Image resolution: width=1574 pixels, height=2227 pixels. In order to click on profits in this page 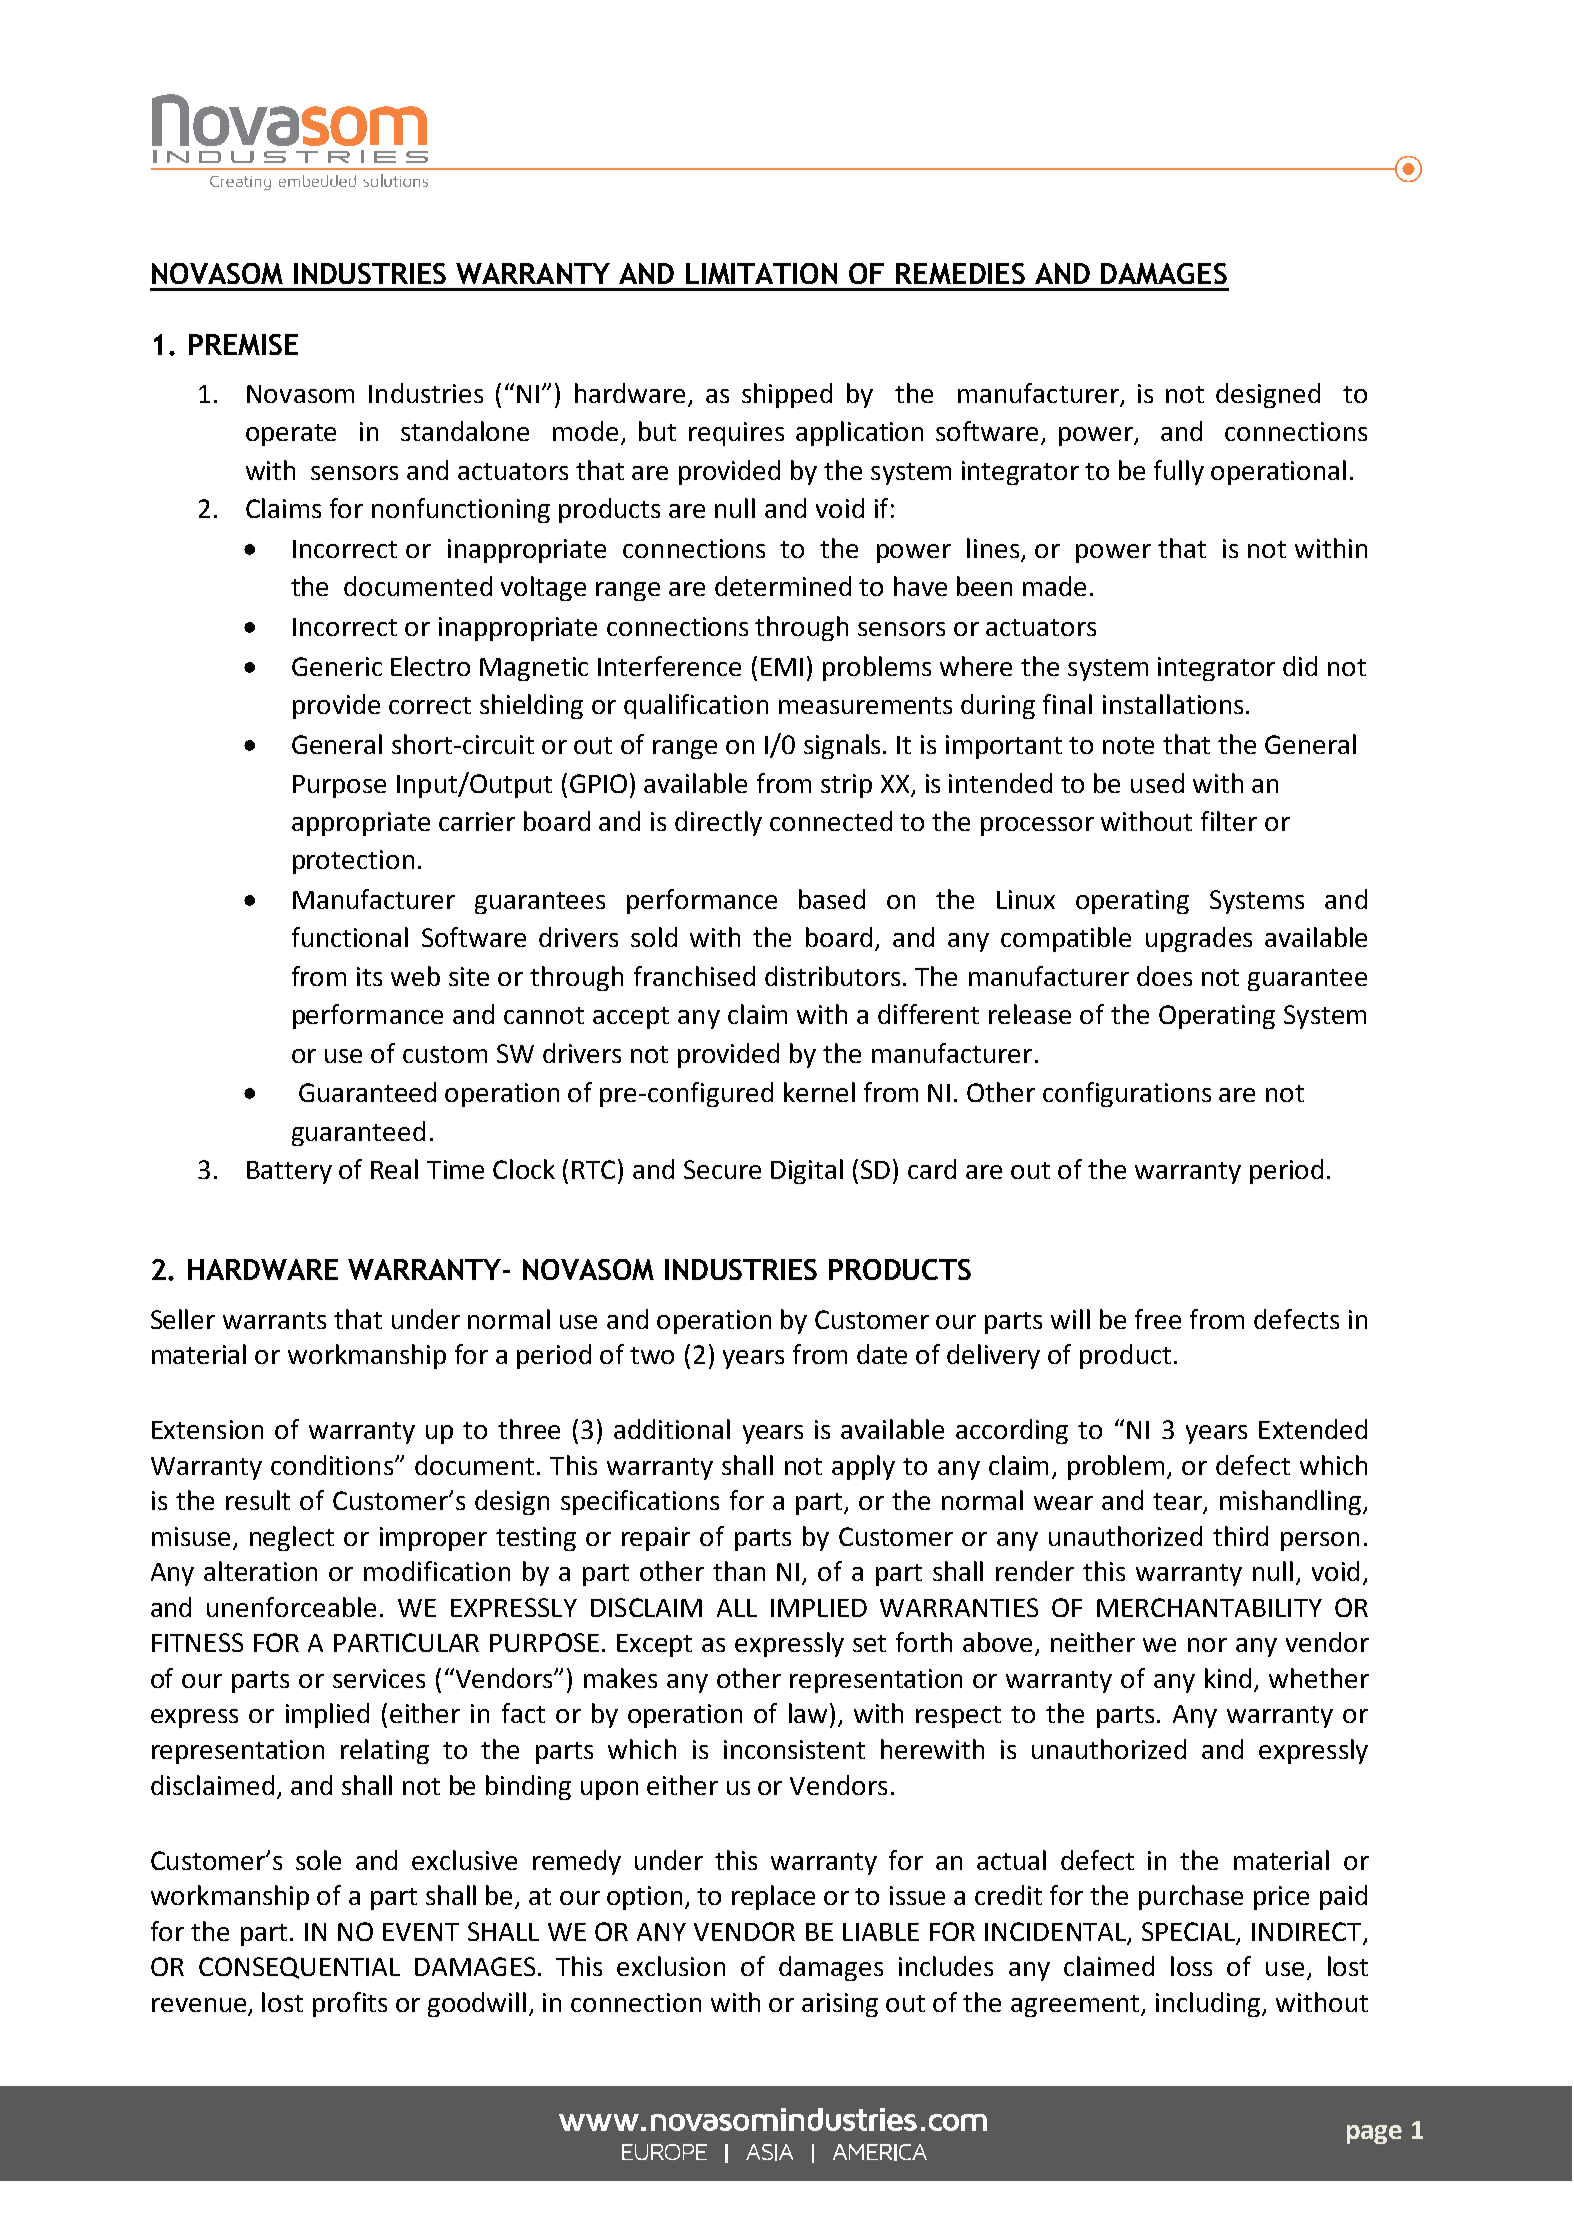, I will do `click(350, 2004)`.
